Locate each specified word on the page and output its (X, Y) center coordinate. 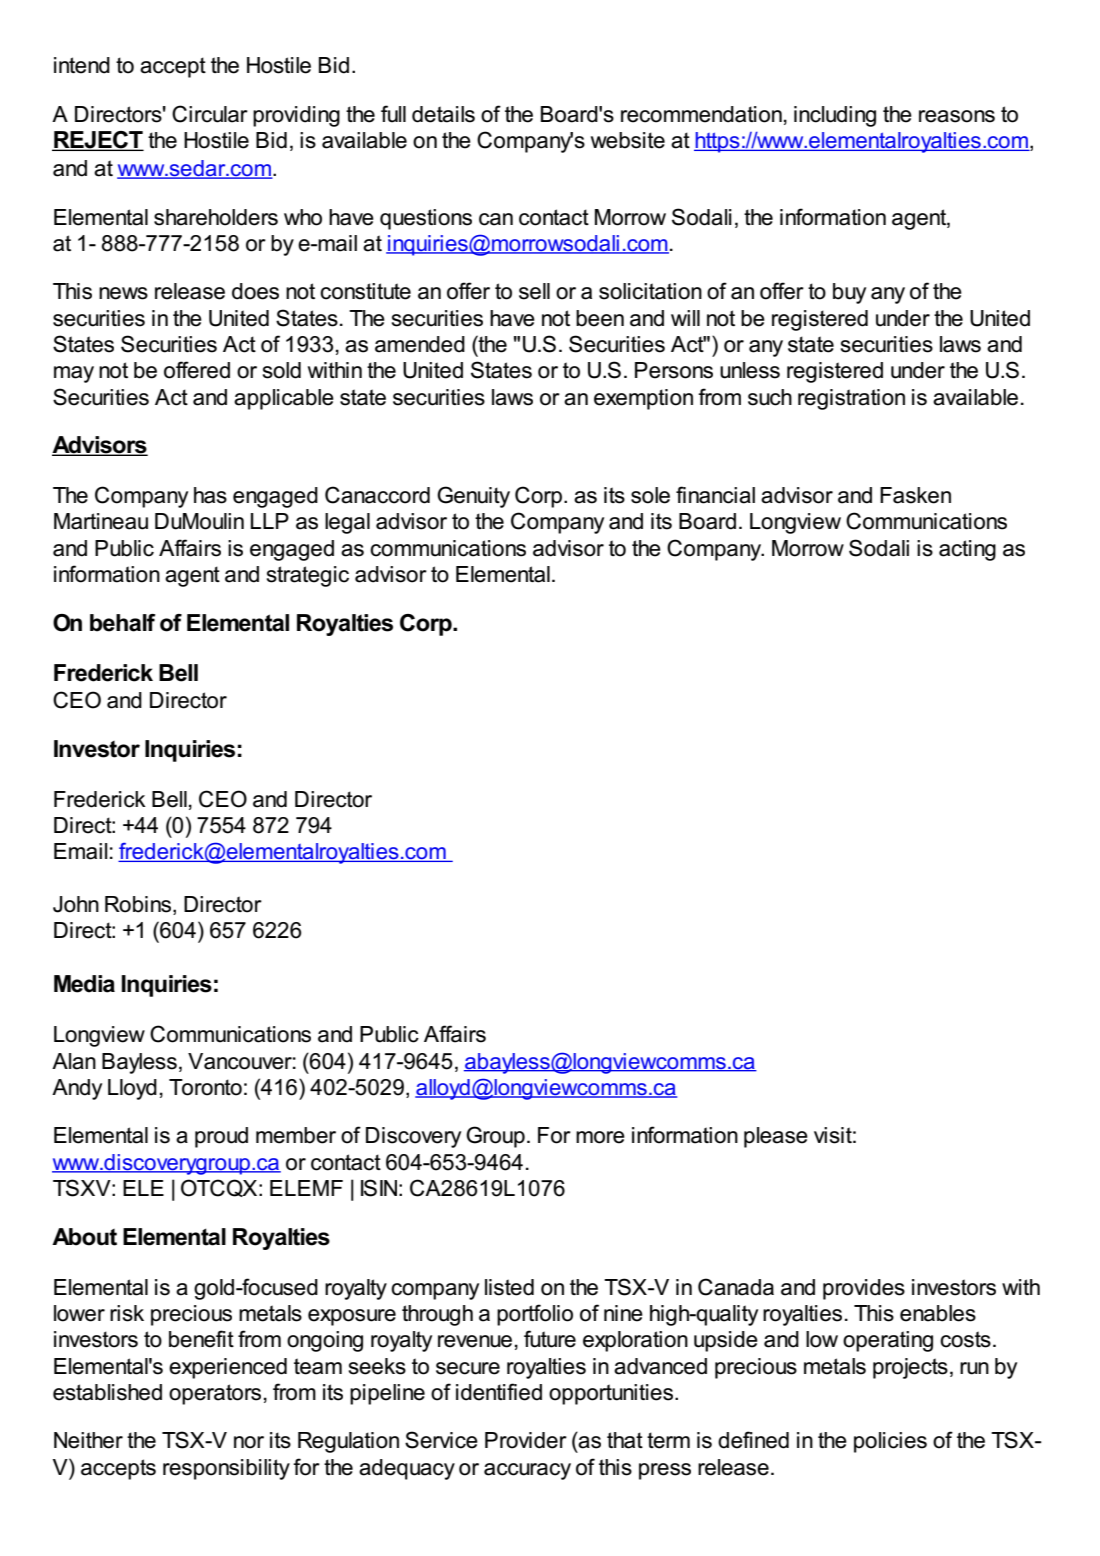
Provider (526, 1440)
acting (967, 550)
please (776, 1137)
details (443, 114)
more (600, 1137)
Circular (210, 114)
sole (650, 495)
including (835, 116)
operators (215, 1394)
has (210, 495)
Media (84, 984)
